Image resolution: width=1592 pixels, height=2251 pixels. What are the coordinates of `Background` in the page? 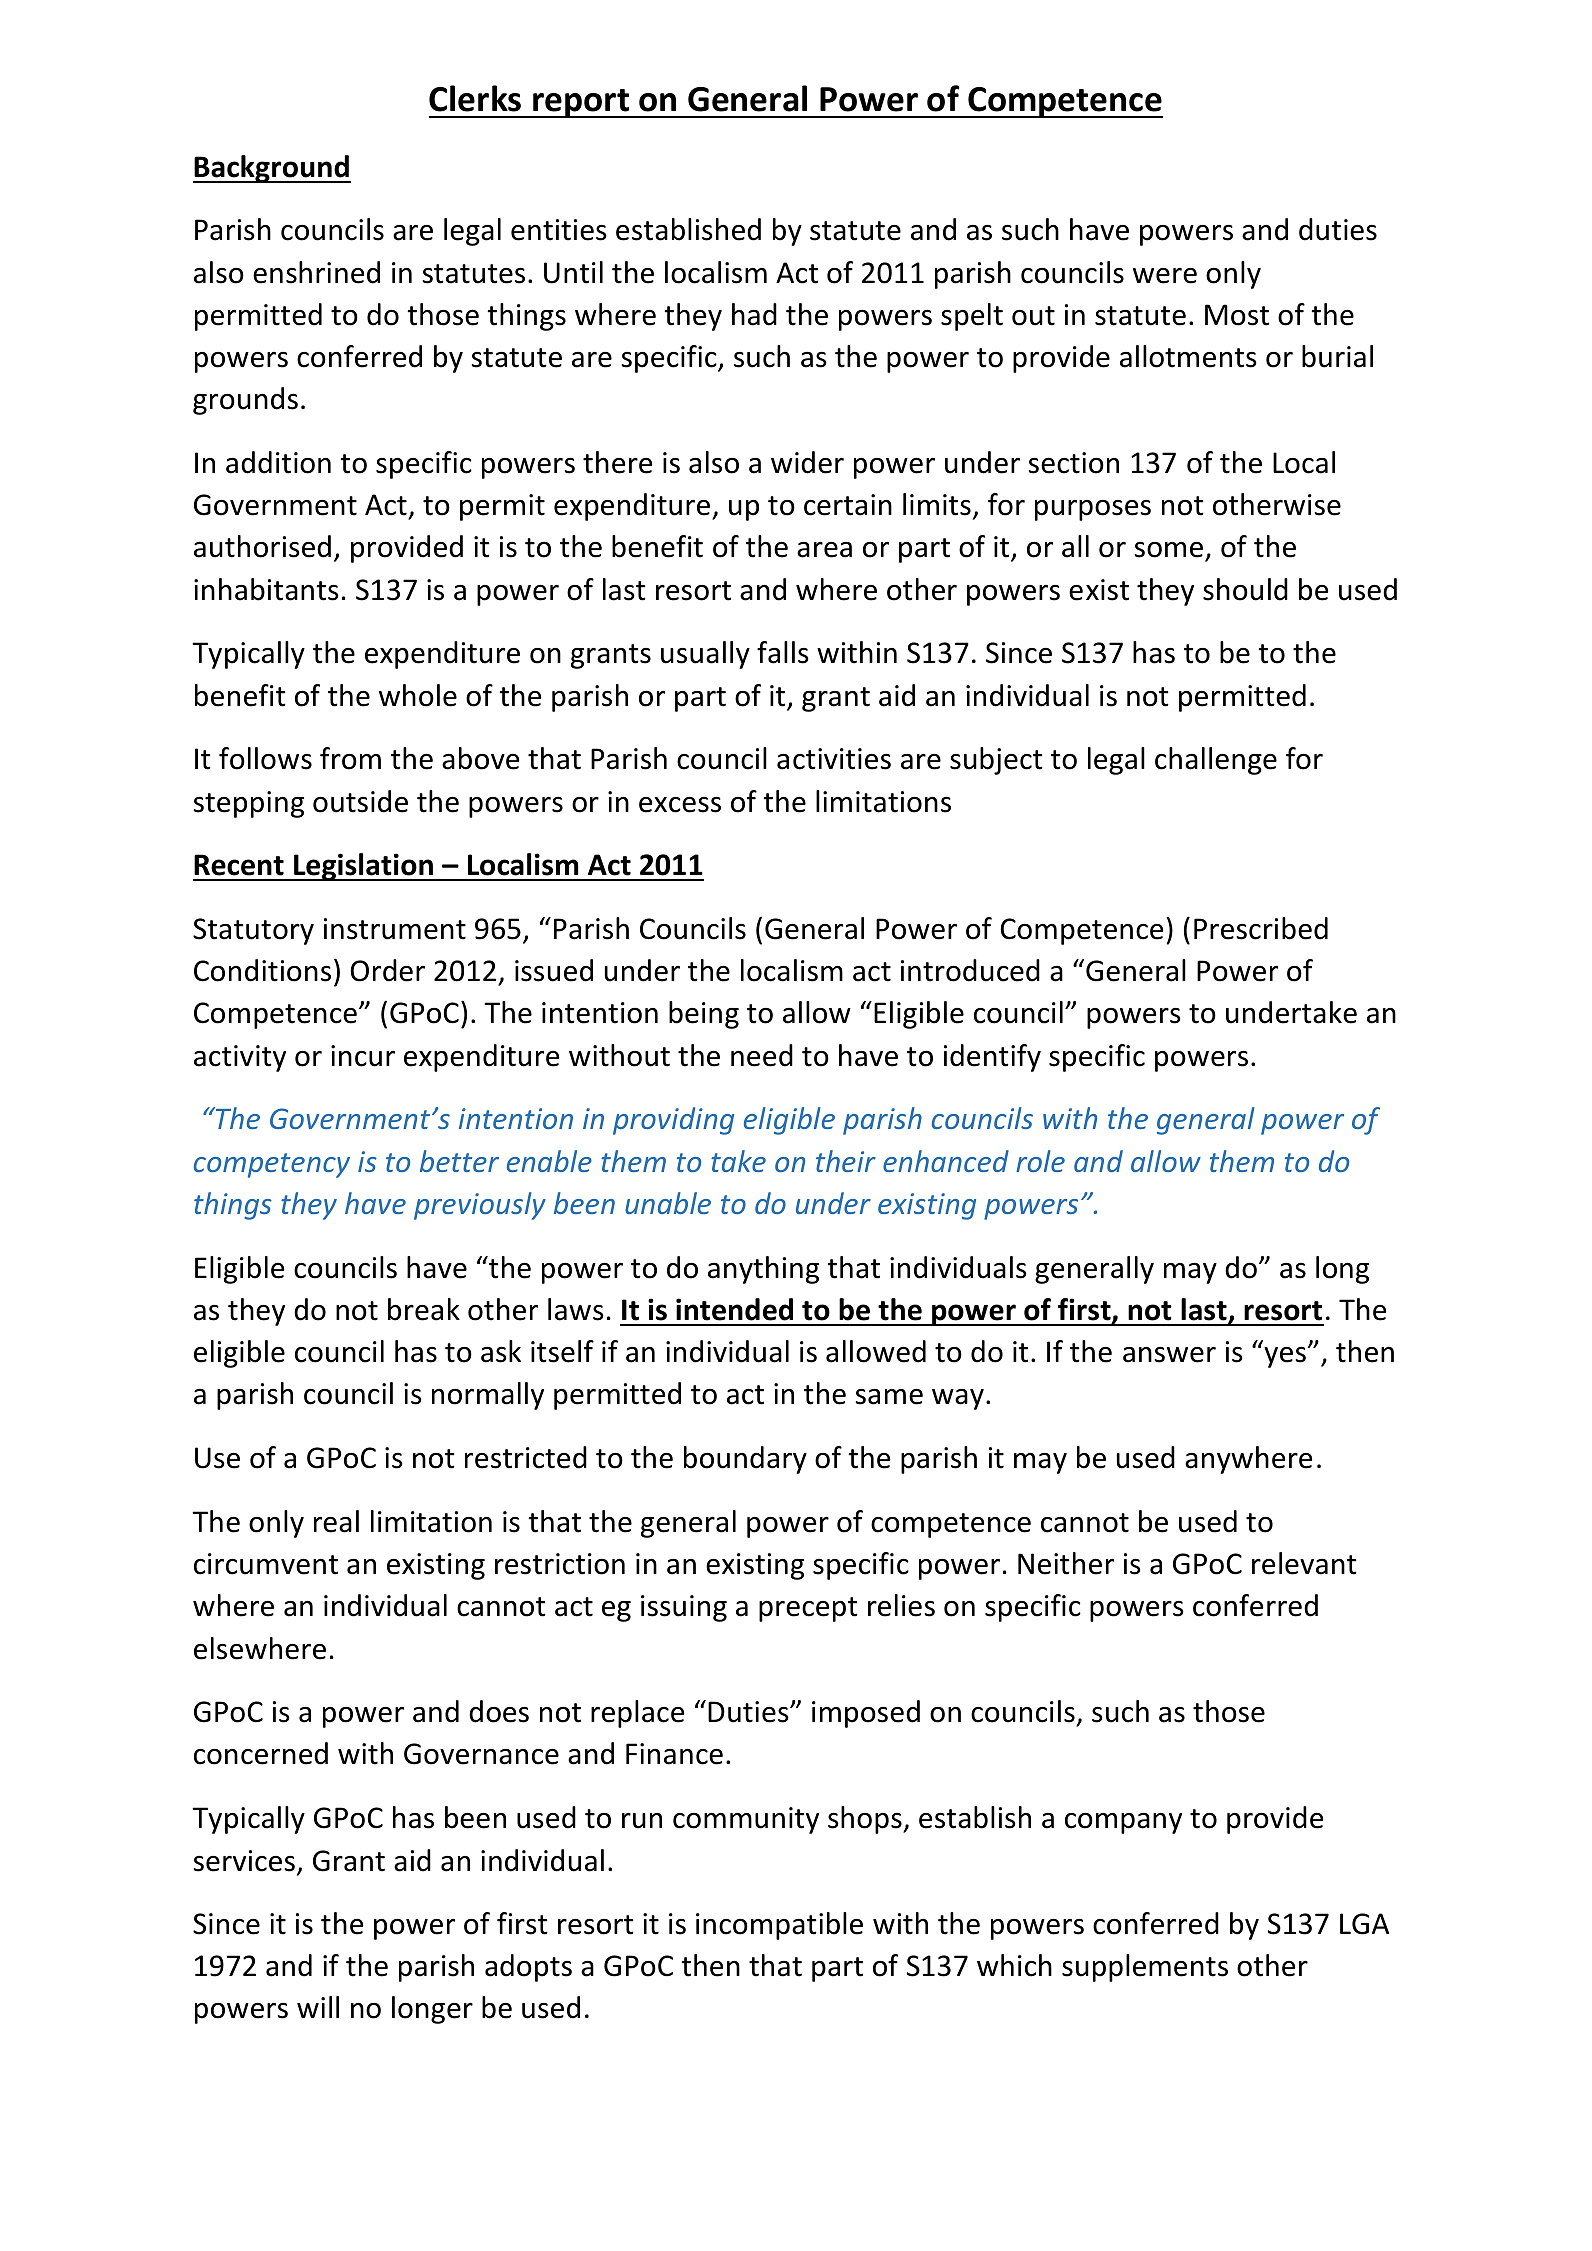 It's located at (272, 169).
